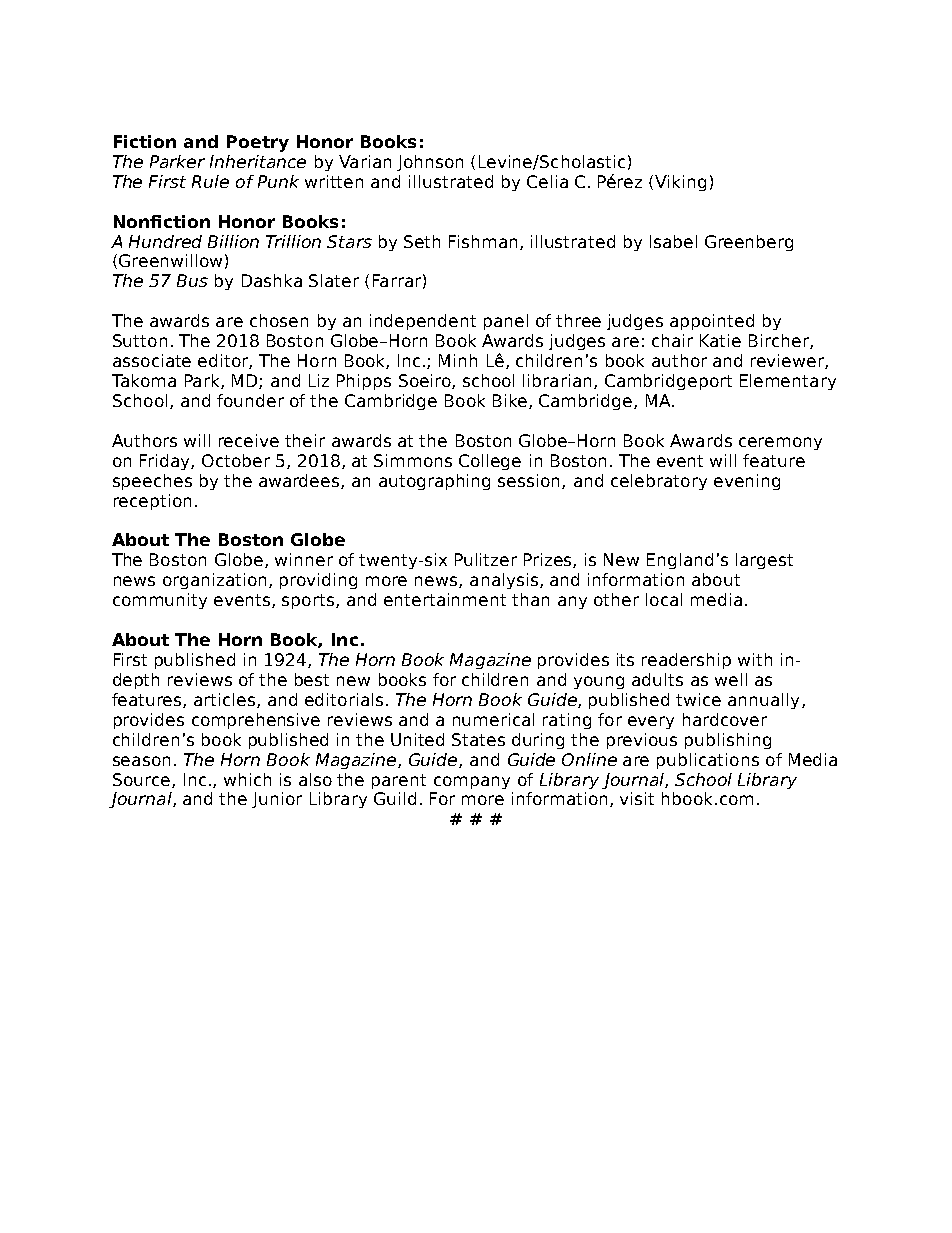 This document has height=1233, width=952. Describe the element at coordinates (247, 779) in the document. I see `which` at that location.
